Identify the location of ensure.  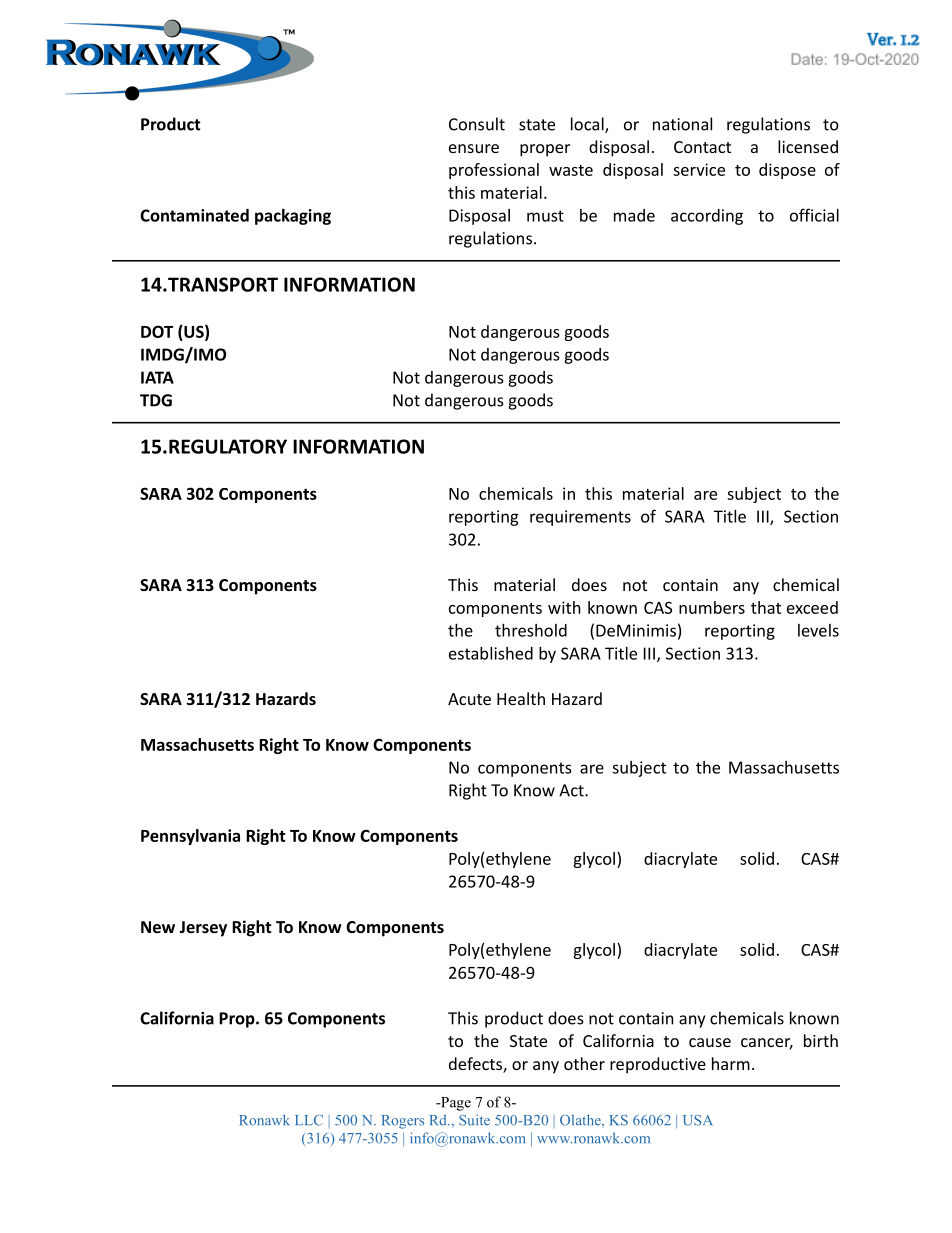
(474, 148).
